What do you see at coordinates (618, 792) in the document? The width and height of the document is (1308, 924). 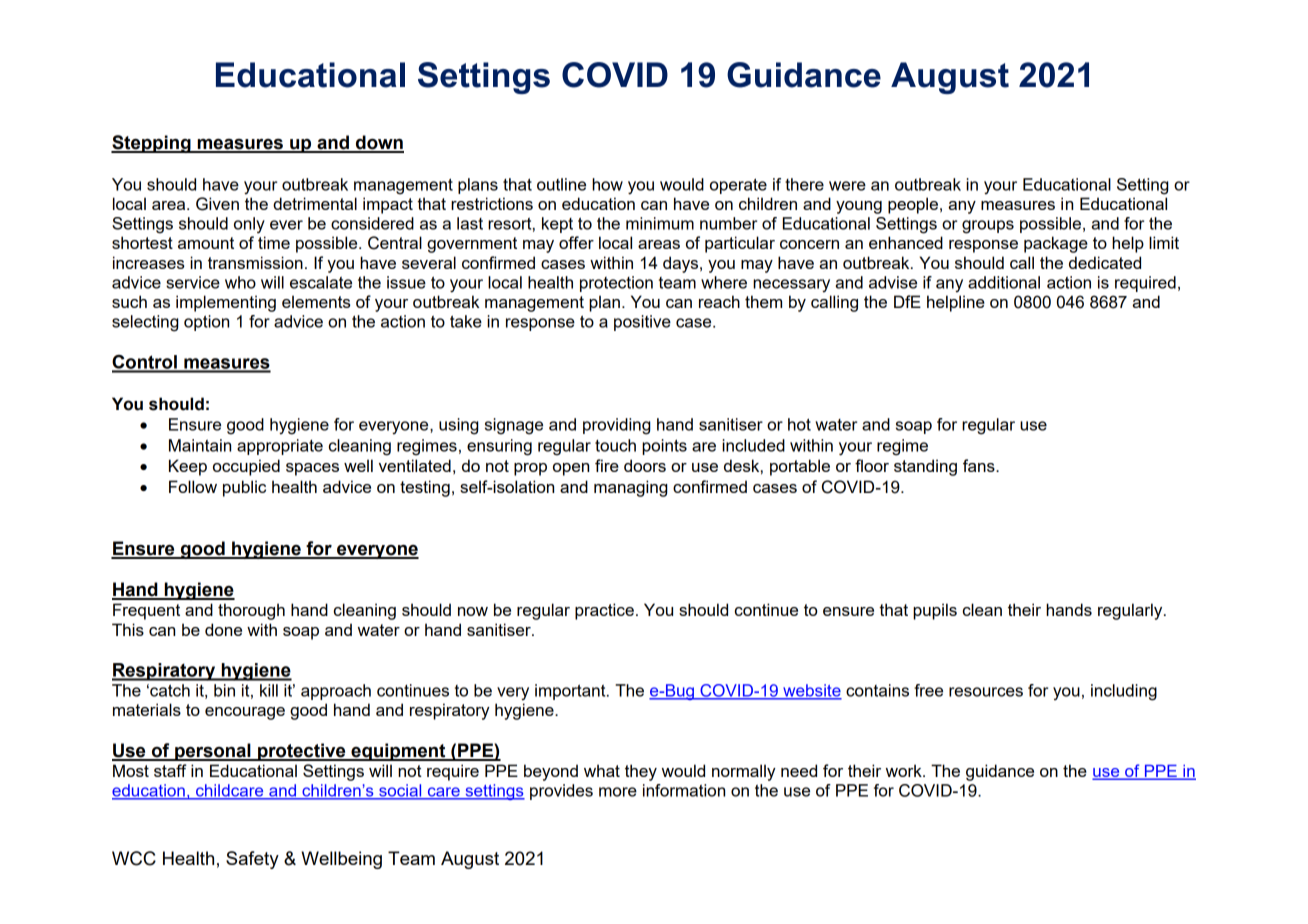 I see `more` at bounding box center [618, 792].
